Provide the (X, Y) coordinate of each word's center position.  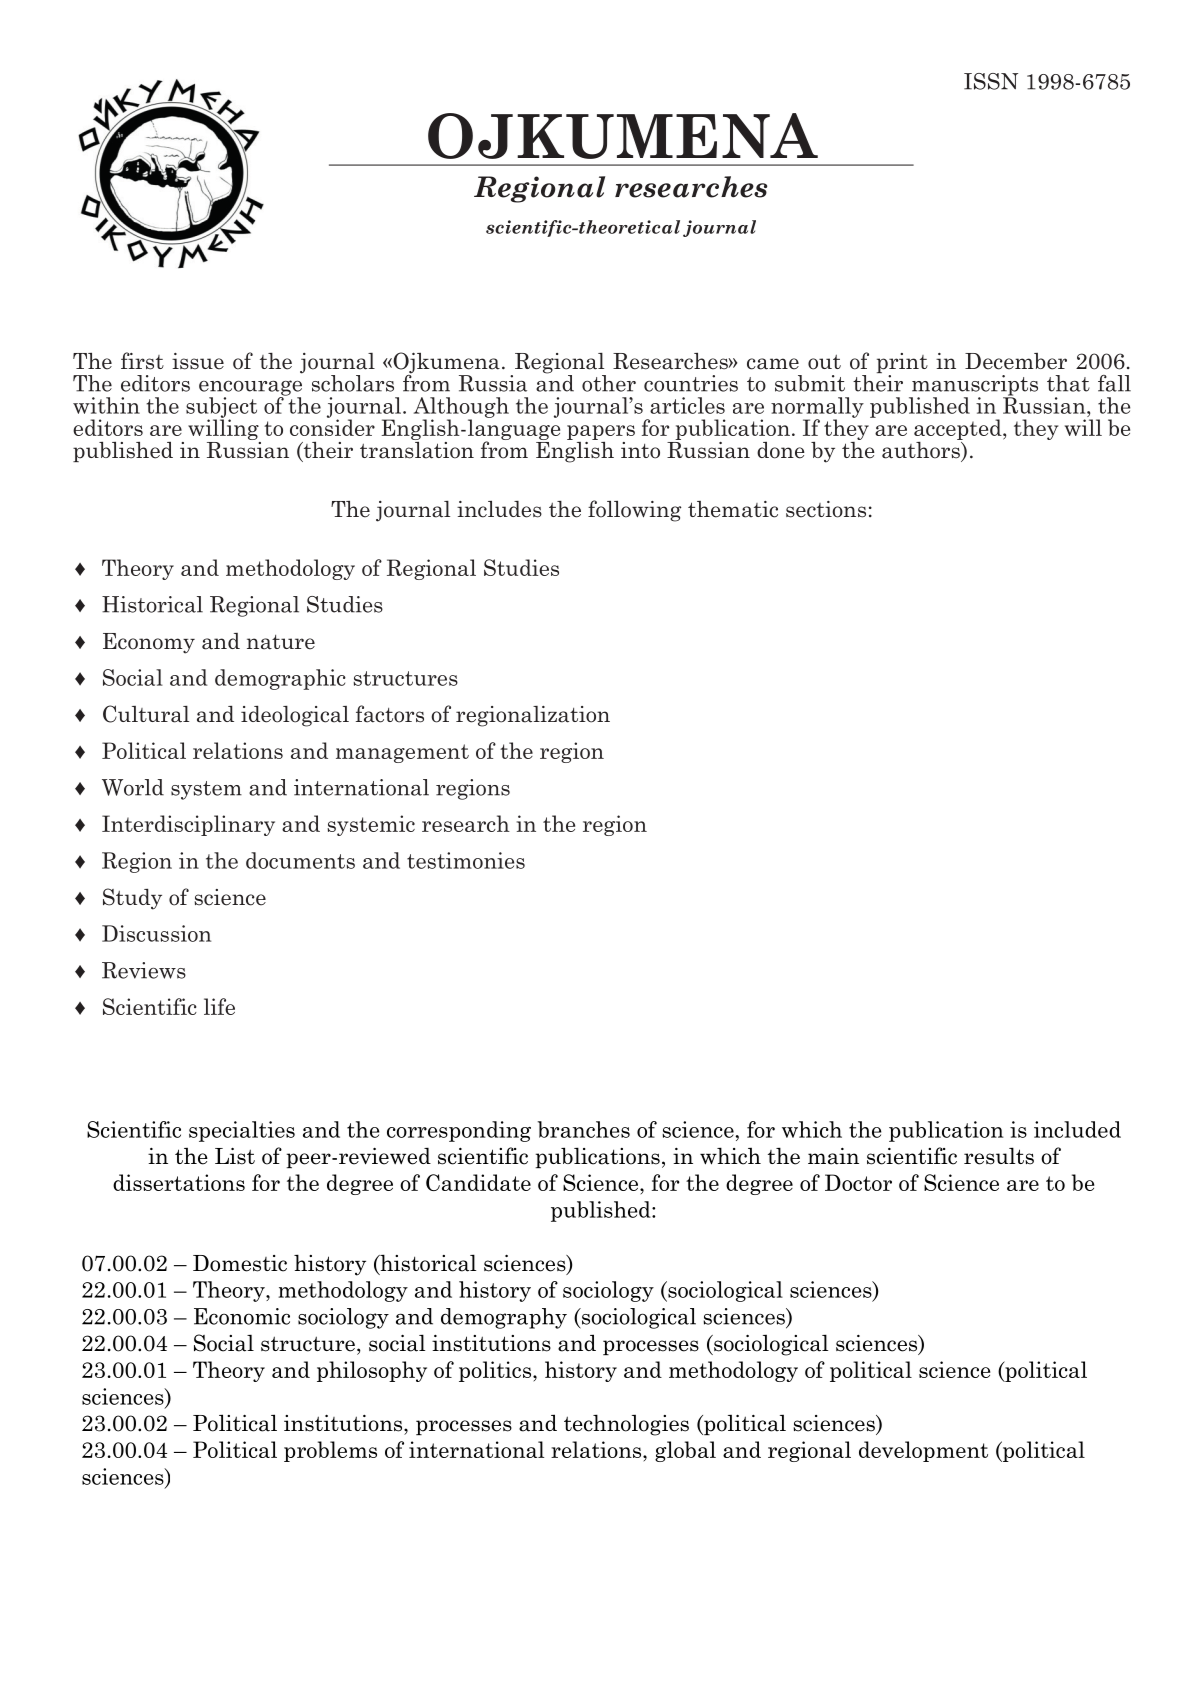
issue (198, 361)
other (609, 383)
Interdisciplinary (188, 825)
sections (826, 509)
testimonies (466, 860)
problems (330, 1451)
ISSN (991, 81)
